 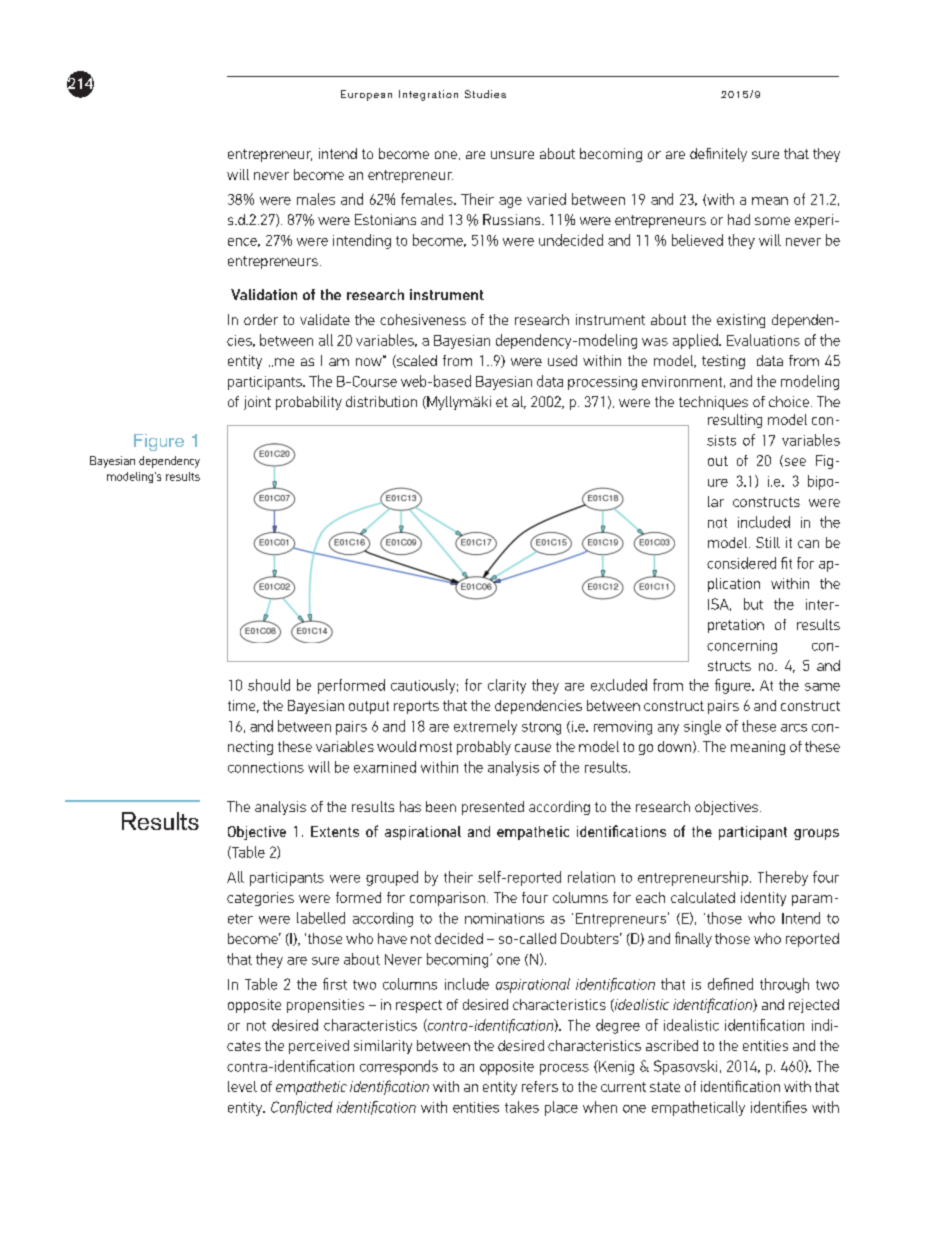 I want to click on resulting, so click(x=735, y=421).
